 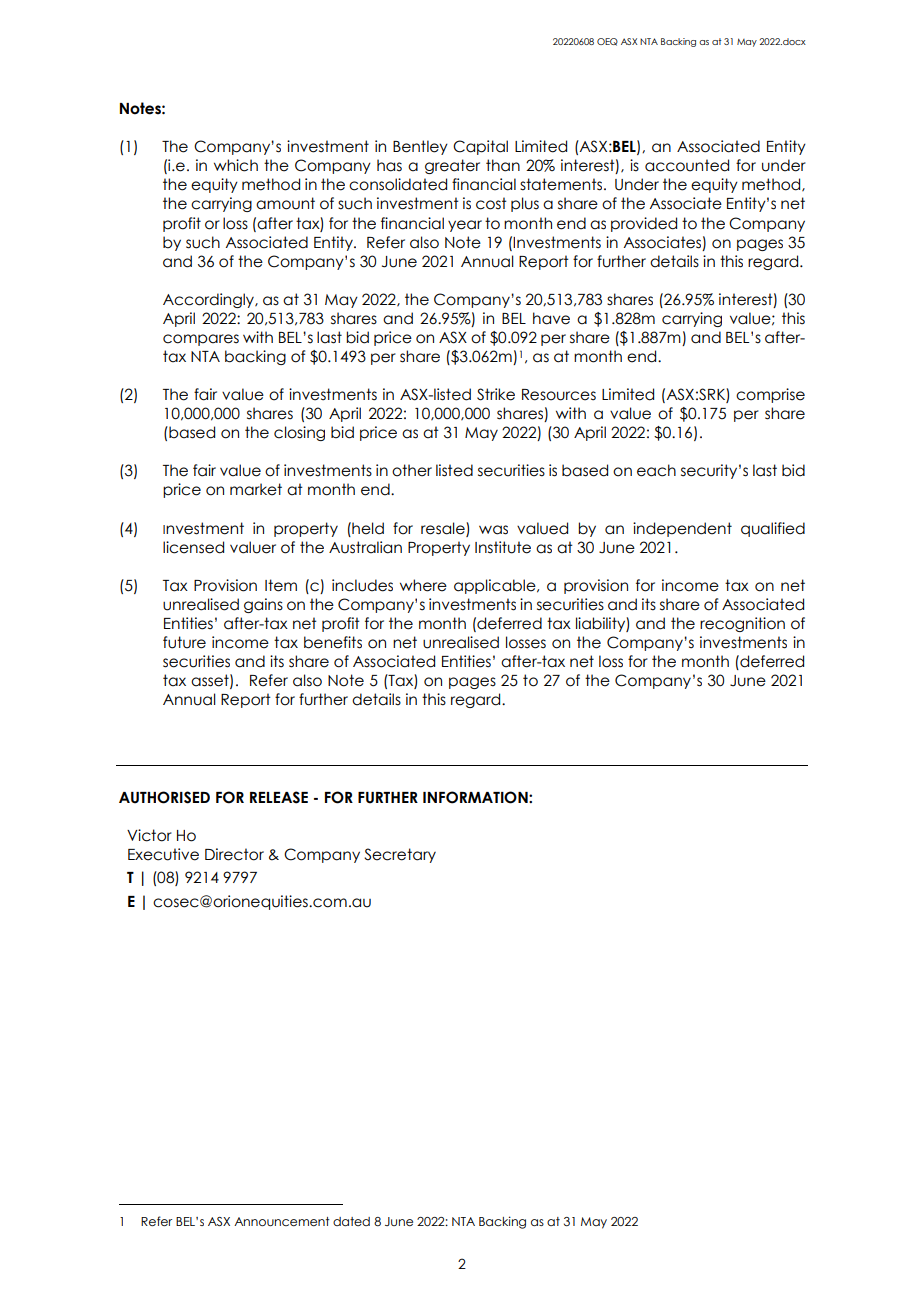 What do you see at coordinates (282, 1221) in the page?
I see `Announcement` at bounding box center [282, 1221].
